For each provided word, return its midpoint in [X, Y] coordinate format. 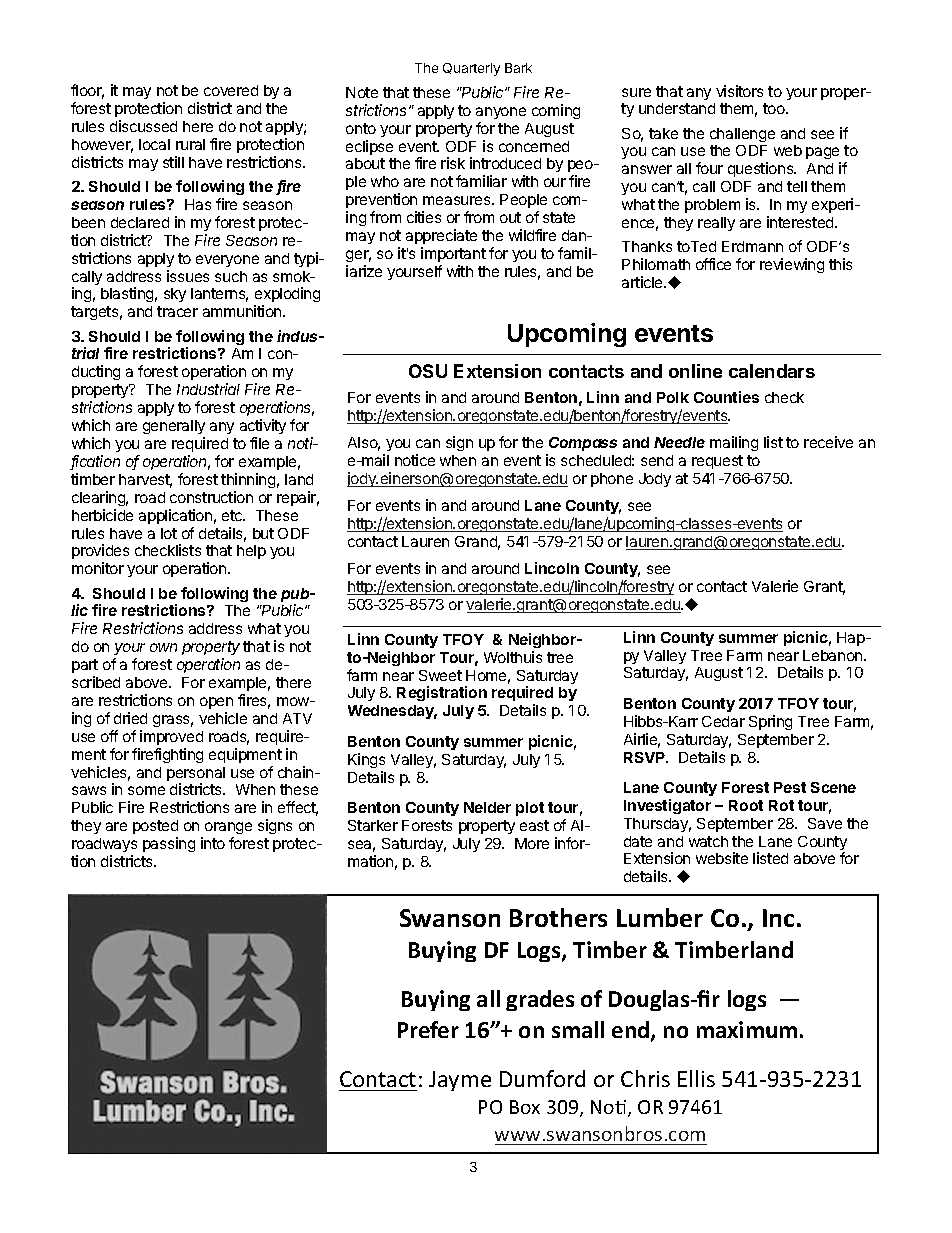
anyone [501, 113]
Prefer [428, 1029]
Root [746, 805]
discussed [143, 126]
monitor [98, 568]
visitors [739, 91]
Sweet [440, 675]
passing [169, 844]
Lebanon [834, 655]
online [695, 371]
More [532, 843]
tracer [177, 311]
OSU [428, 371]
